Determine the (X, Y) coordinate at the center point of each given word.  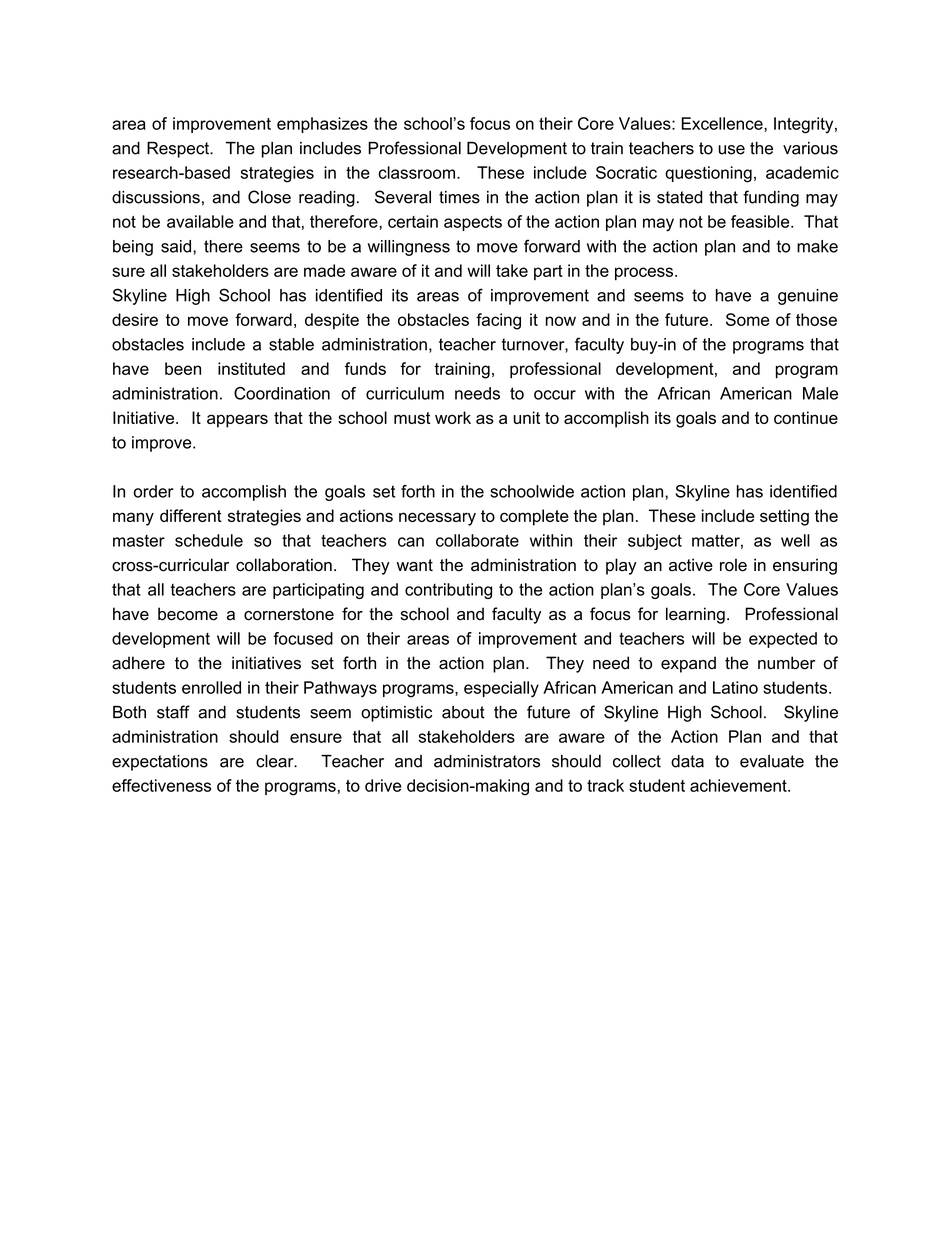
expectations (160, 763)
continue (806, 417)
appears (237, 421)
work (453, 417)
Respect (179, 150)
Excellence (723, 123)
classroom (416, 172)
